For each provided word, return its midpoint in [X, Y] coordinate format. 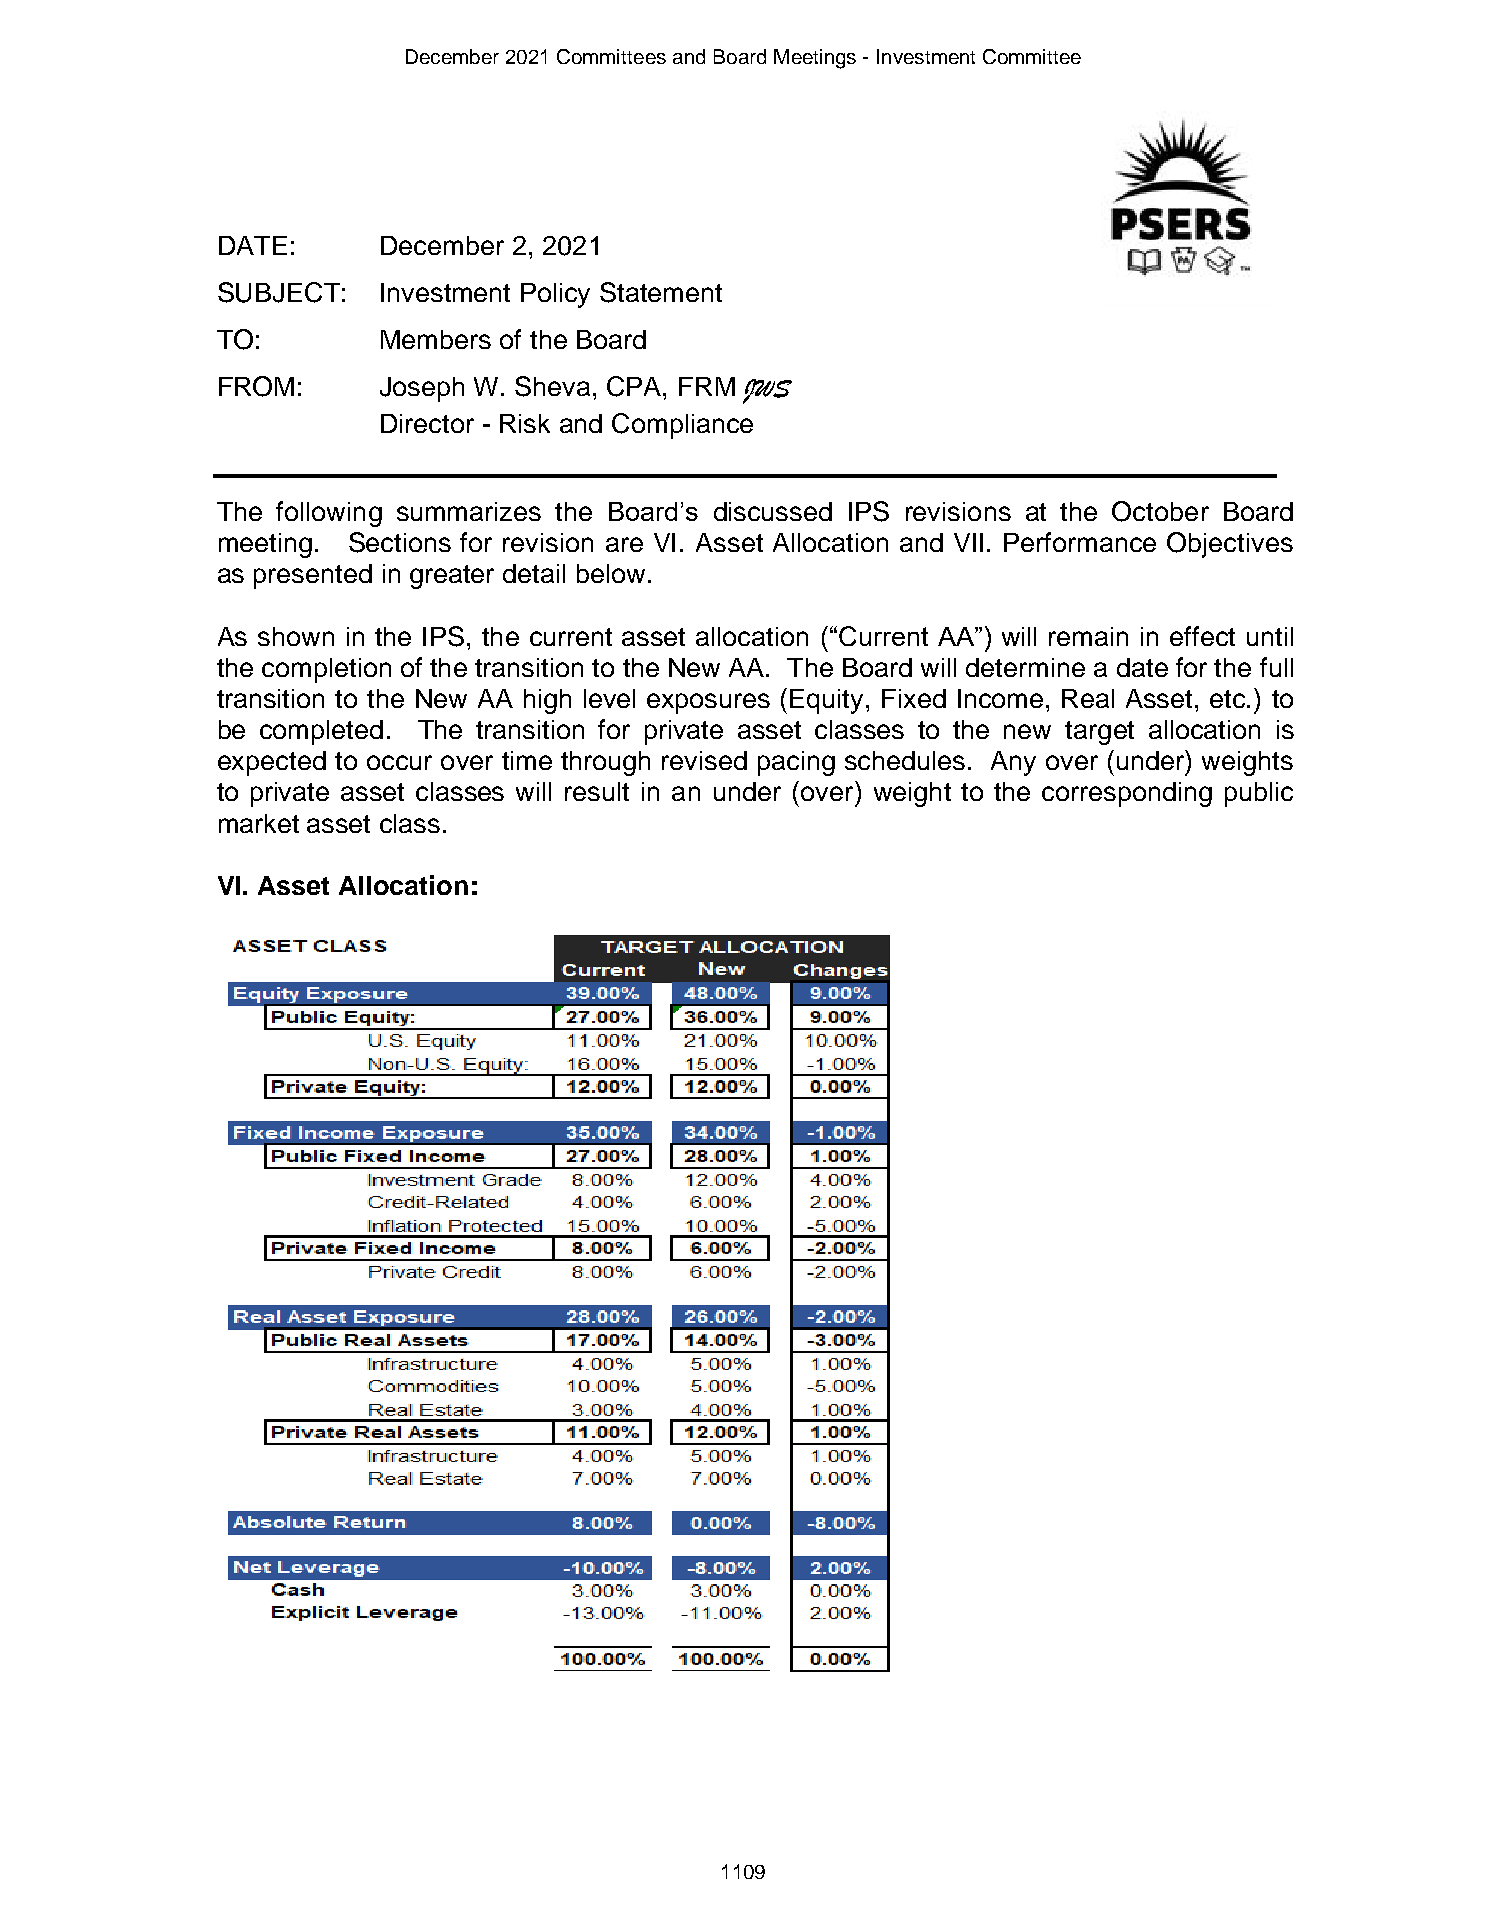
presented [313, 576]
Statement [661, 292]
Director [427, 423]
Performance [1080, 542]
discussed [773, 511]
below [611, 573]
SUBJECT [279, 292]
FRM [707, 386]
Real [1088, 698]
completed [321, 732]
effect [1202, 636]
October [1160, 511]
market [259, 823]
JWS [767, 391]
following [329, 514]
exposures [708, 703]
